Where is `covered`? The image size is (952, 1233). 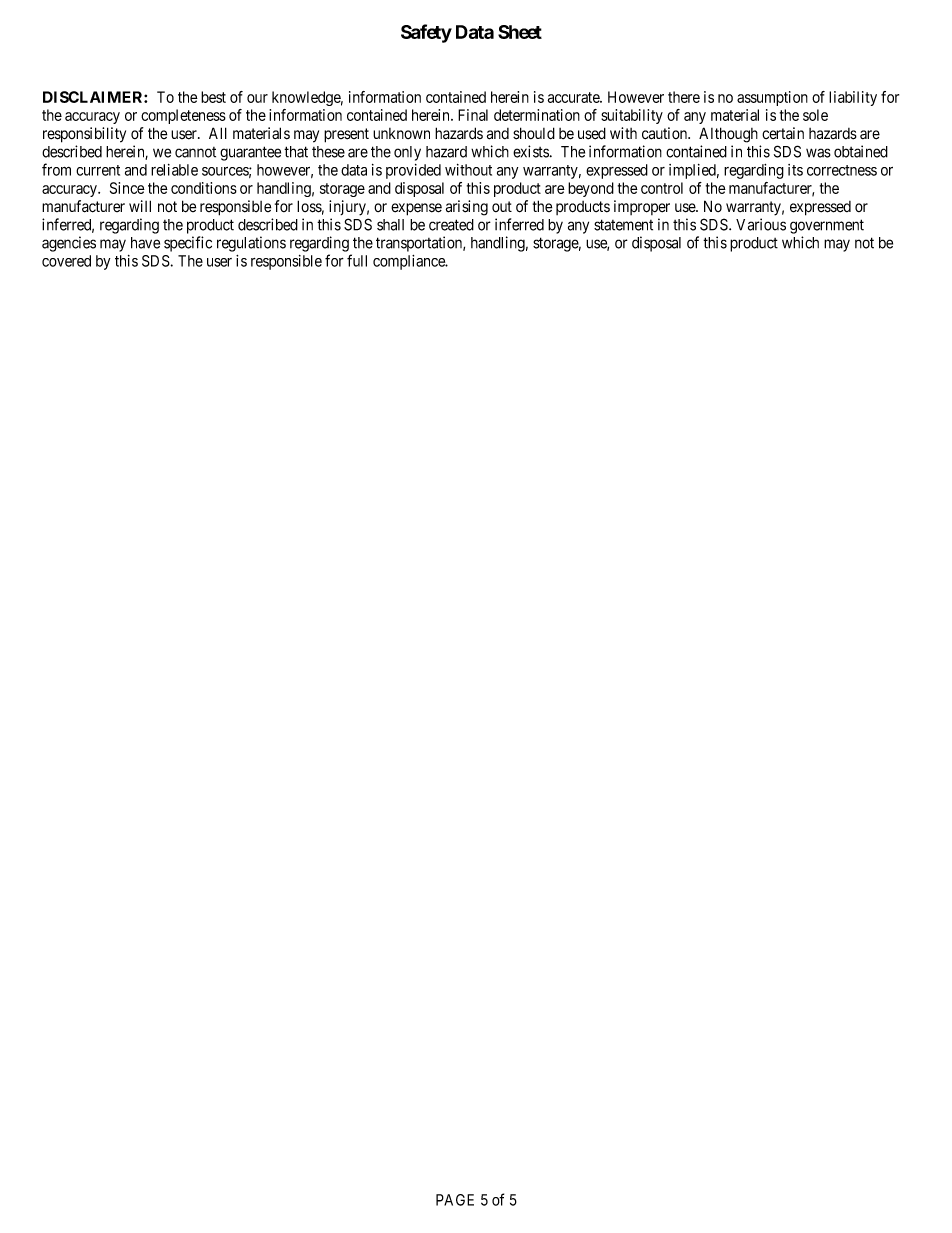 covered is located at coordinates (66, 261).
